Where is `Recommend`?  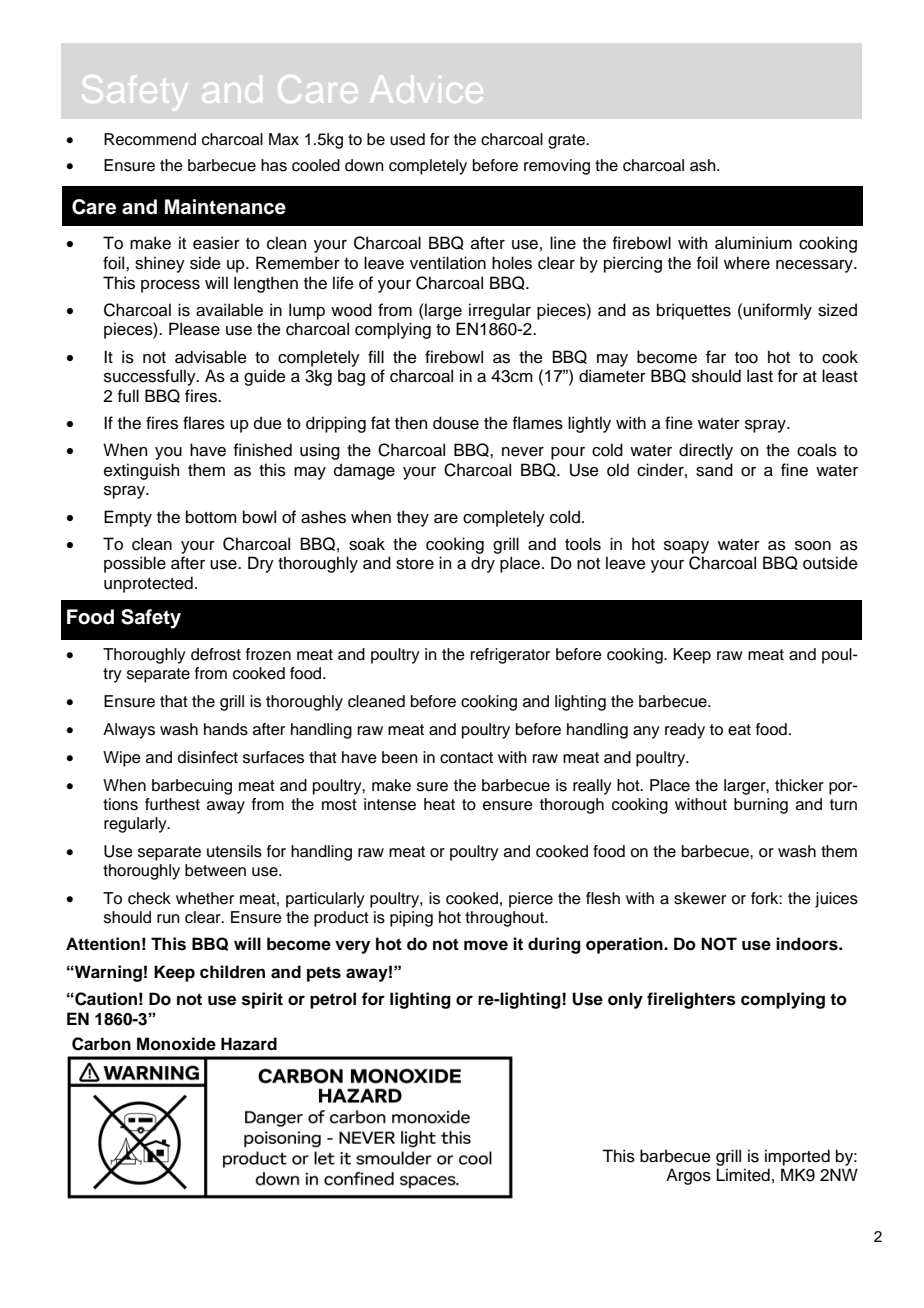
Recommend is located at coordinates (150, 139).
